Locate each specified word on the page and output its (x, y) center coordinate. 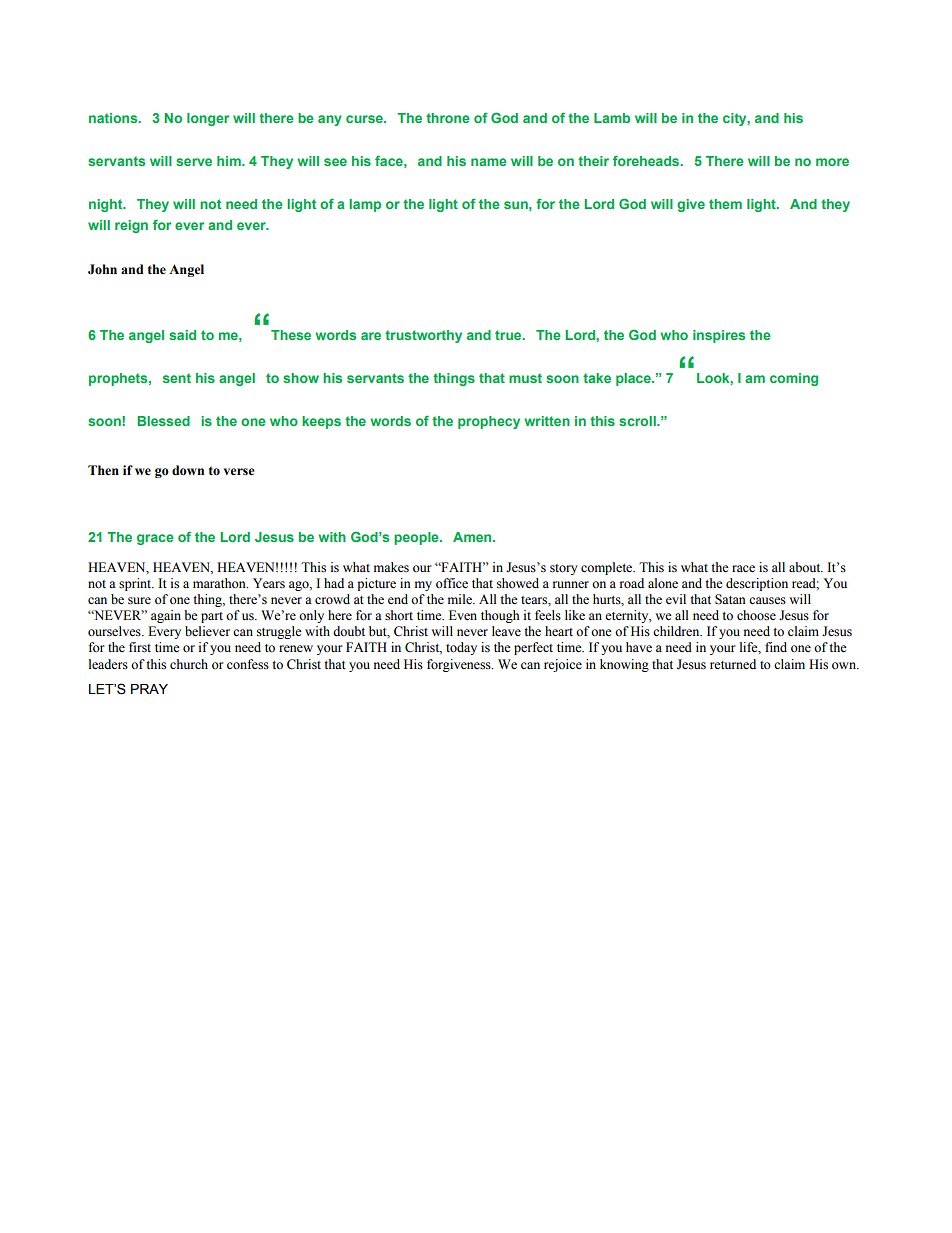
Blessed (163, 421)
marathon (220, 583)
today (461, 648)
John (102, 269)
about (806, 567)
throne (448, 118)
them (725, 204)
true (509, 335)
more (832, 162)
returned (733, 664)
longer (208, 119)
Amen (473, 537)
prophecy (489, 422)
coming (794, 379)
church (189, 664)
